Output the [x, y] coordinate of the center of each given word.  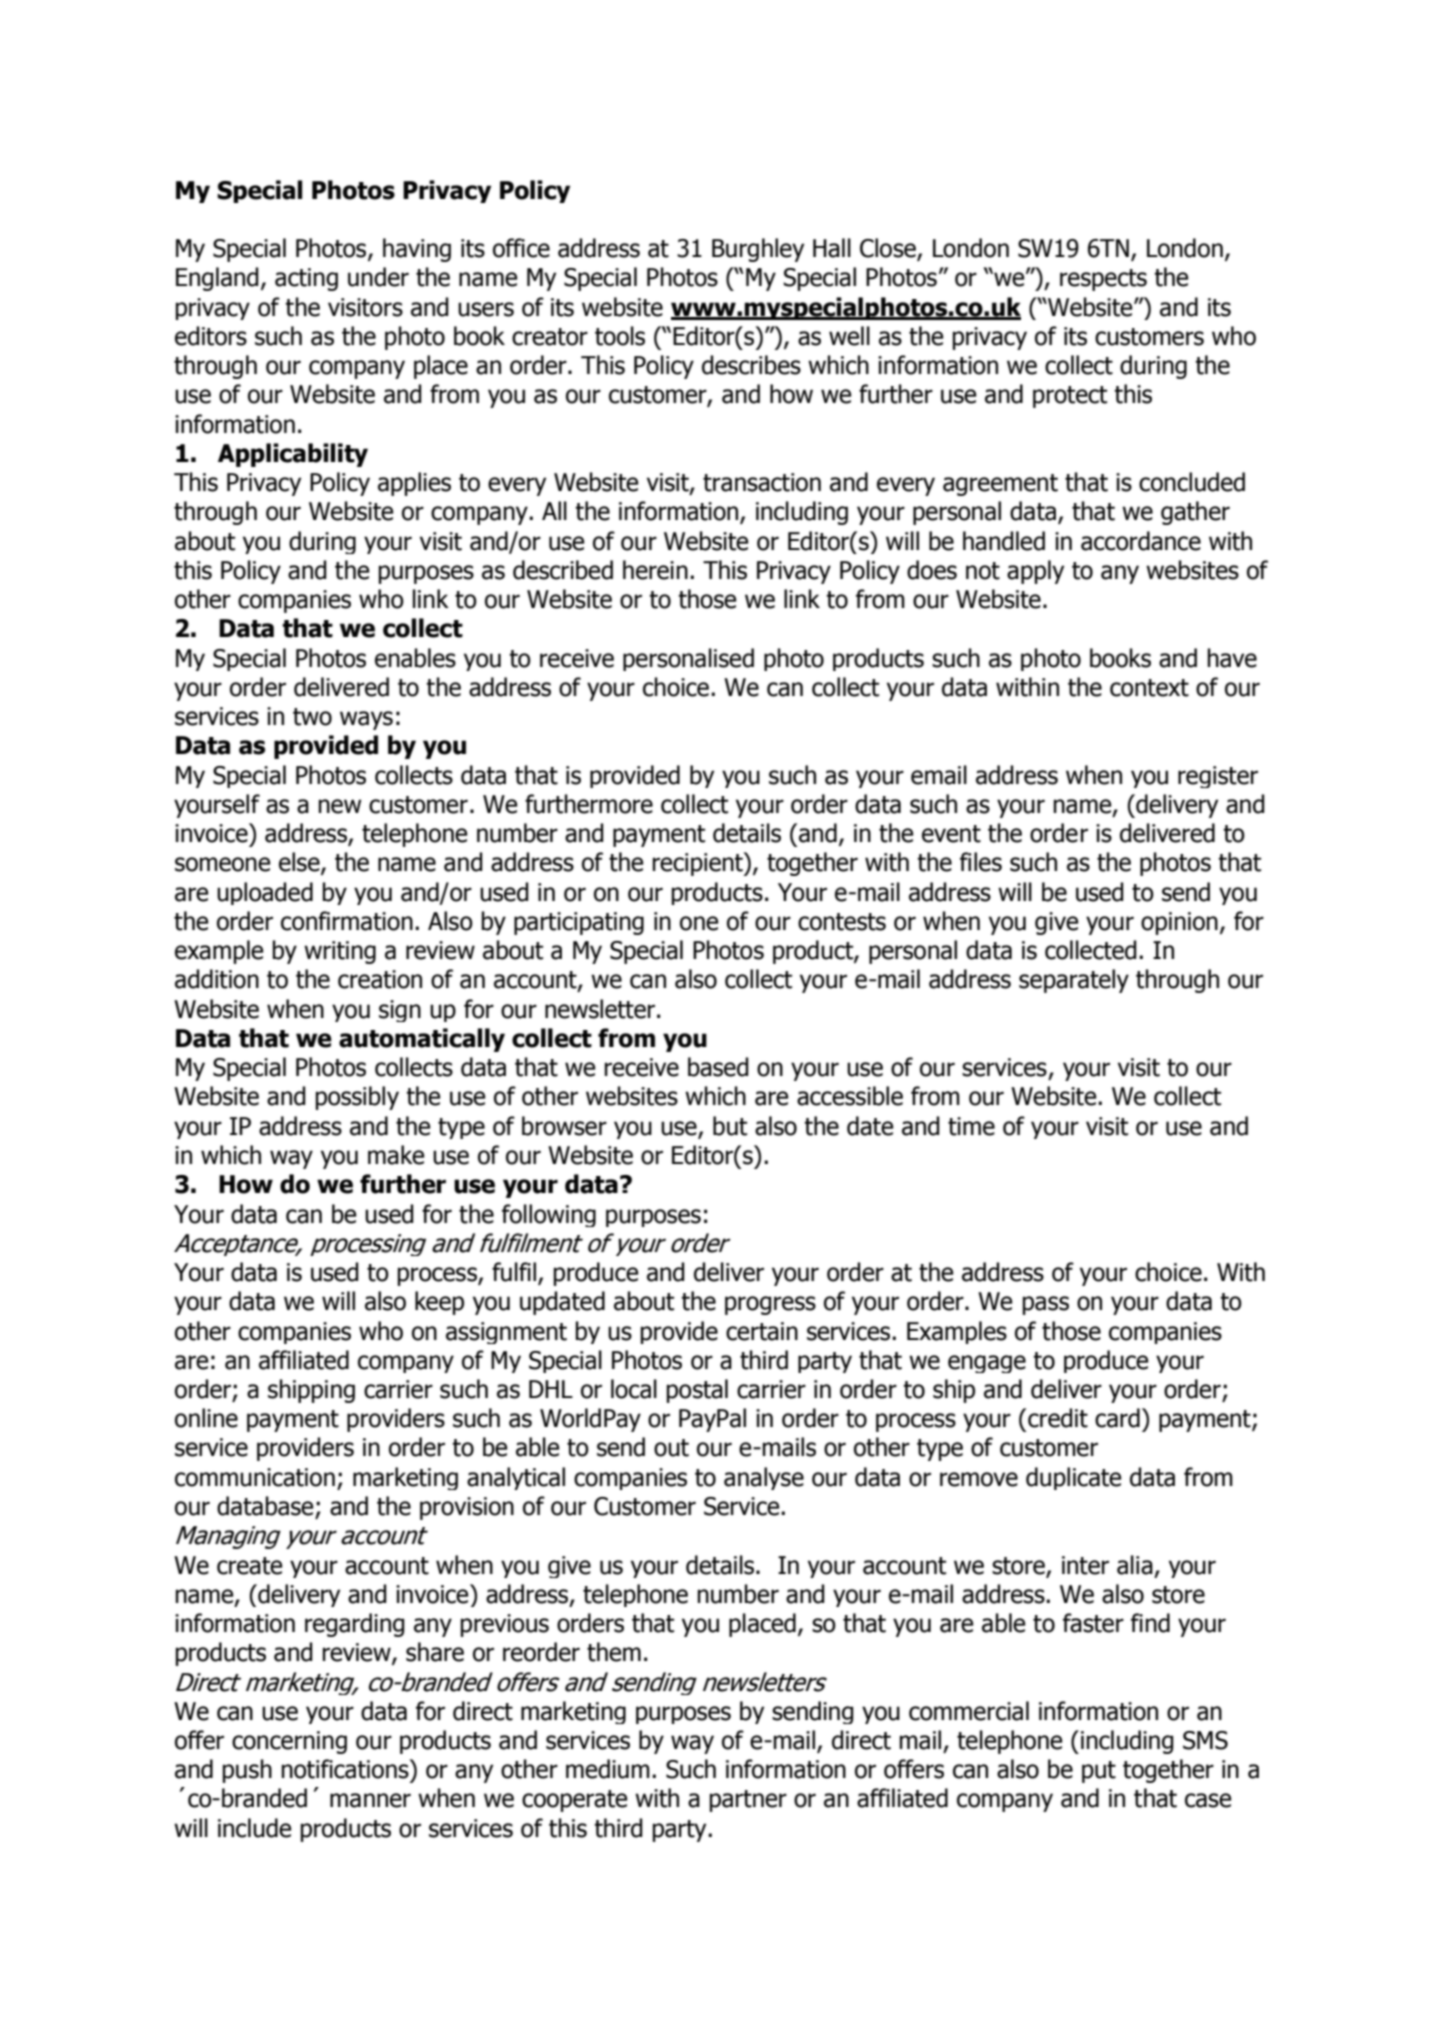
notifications [346, 1769]
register [1218, 777]
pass [1046, 1305]
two [312, 717]
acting [306, 279]
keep [439, 1303]
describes [751, 365]
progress [770, 1305]
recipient [699, 864]
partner [748, 1801]
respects [1103, 280]
